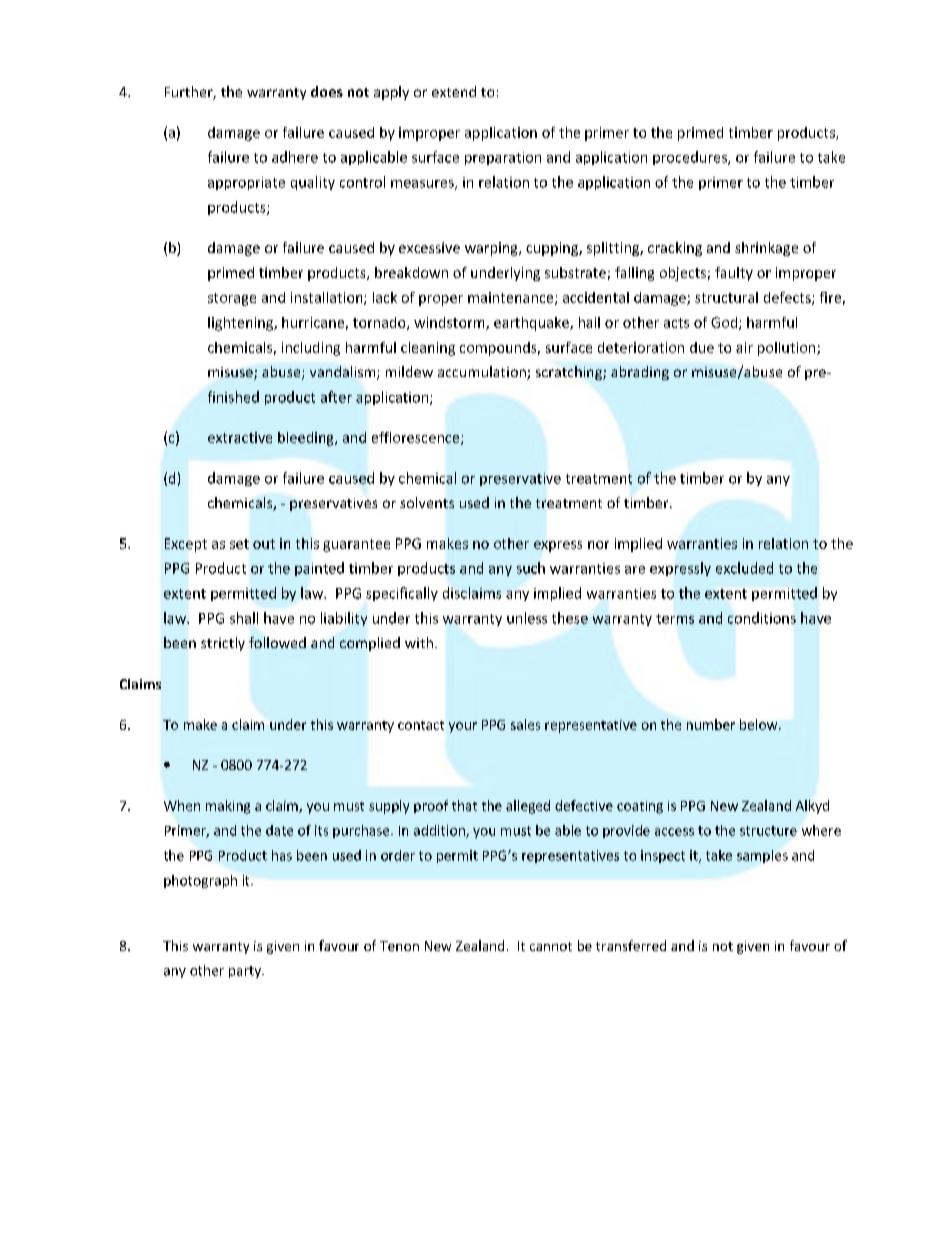 The image size is (952, 1233). What do you see at coordinates (264, 544) in the page?
I see `out` at bounding box center [264, 544].
